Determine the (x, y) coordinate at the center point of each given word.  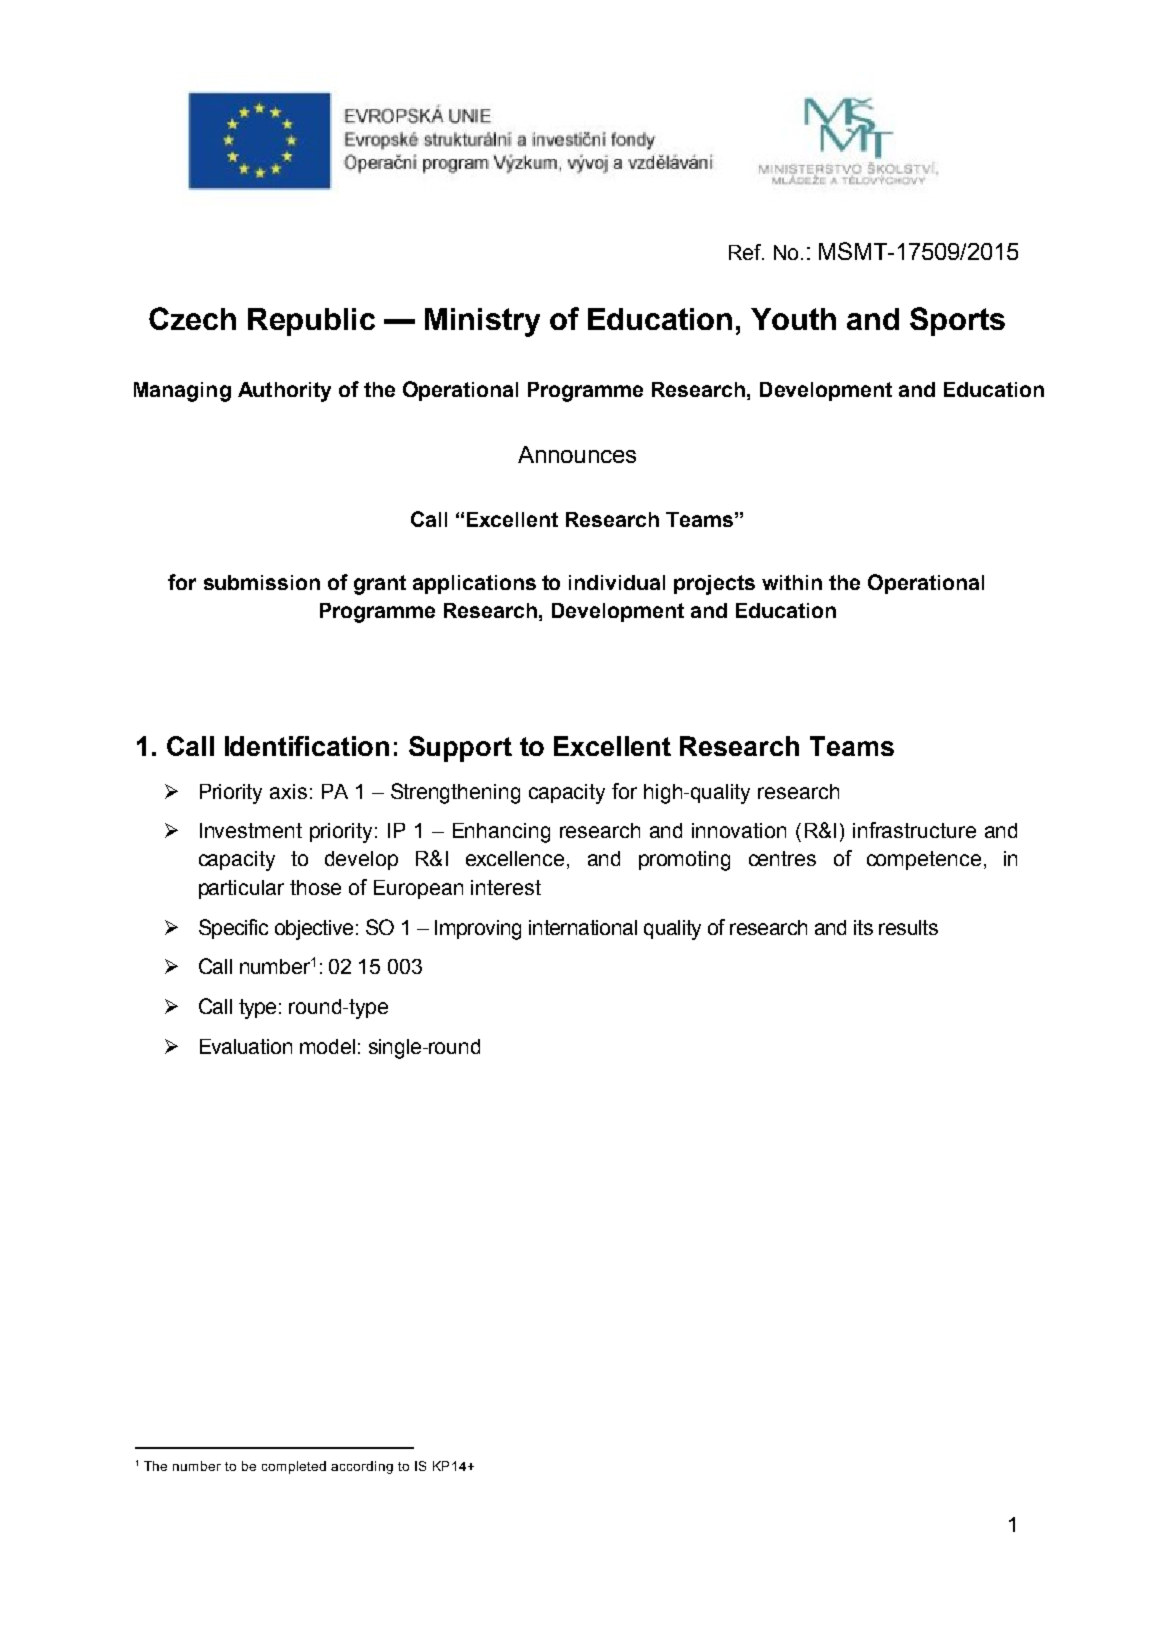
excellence (515, 858)
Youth (793, 319)
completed (294, 1467)
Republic (311, 322)
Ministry (482, 322)
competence (924, 860)
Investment (251, 830)
